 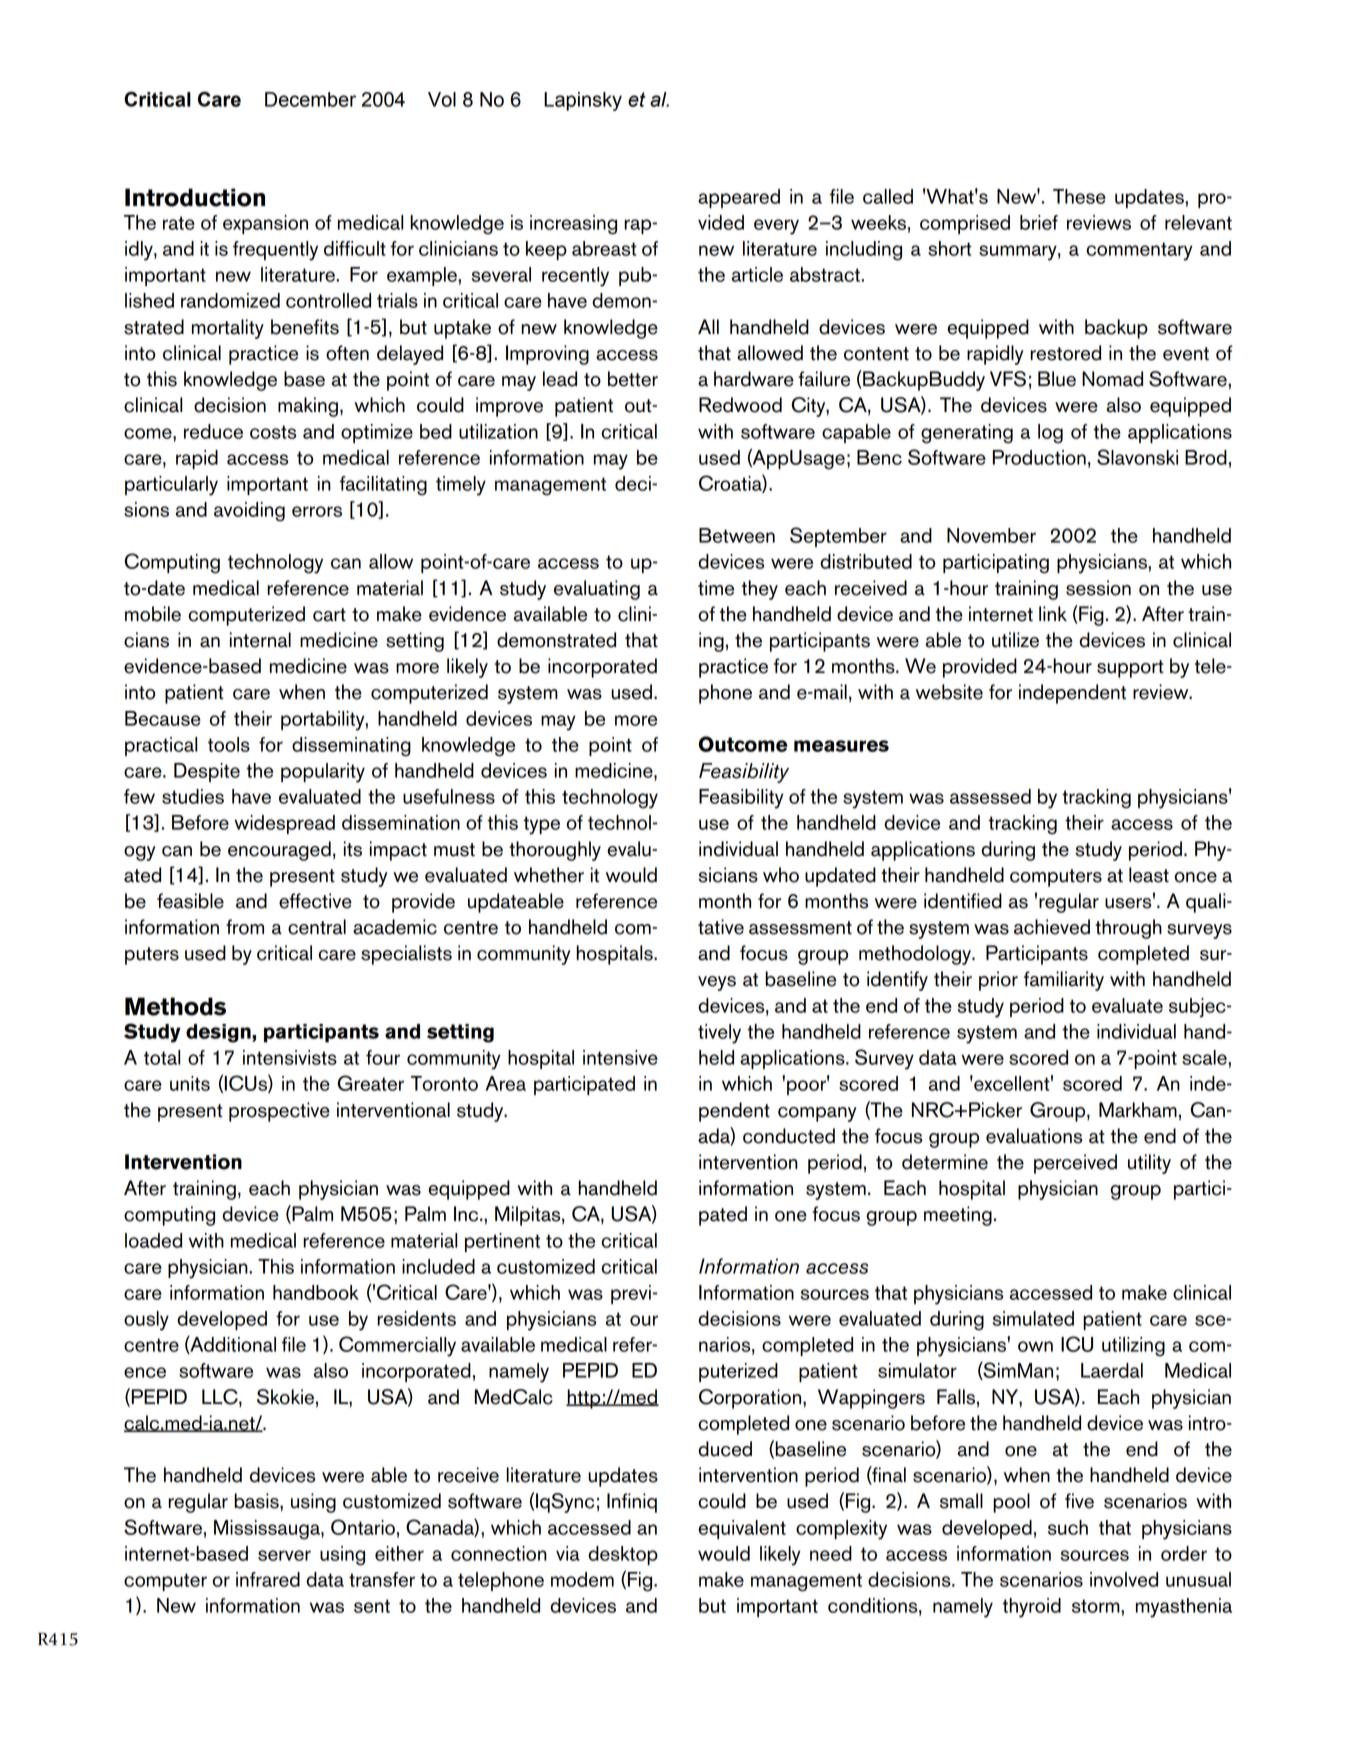 What do you see at coordinates (739, 198) in the screenshot?
I see `appeared` at bounding box center [739, 198].
